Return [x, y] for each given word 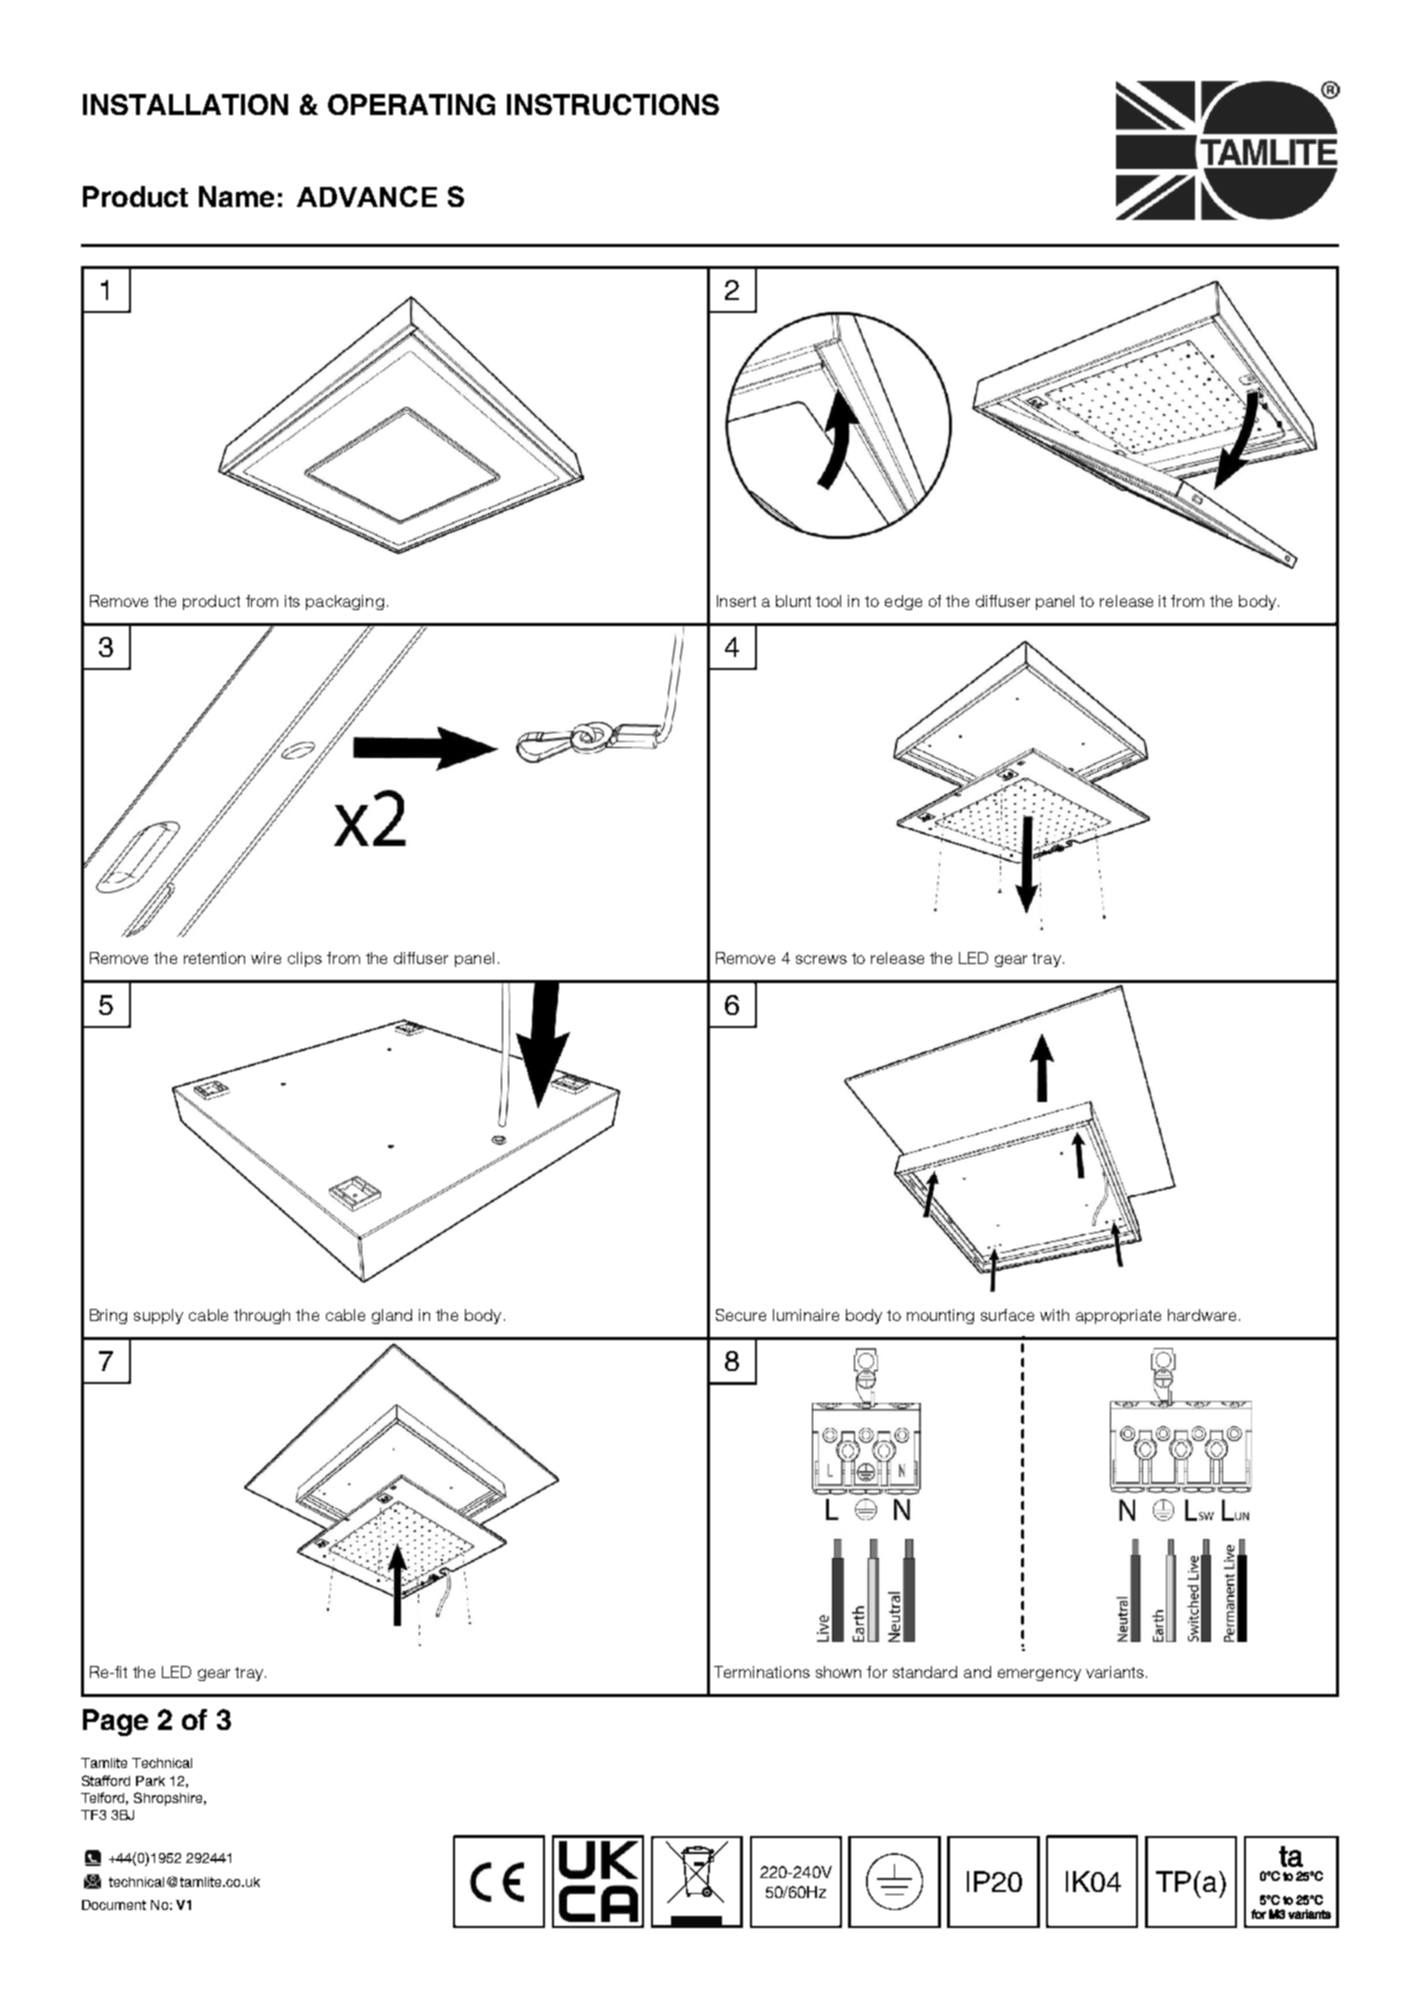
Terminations [762, 1672]
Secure [741, 1315]
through [262, 1316]
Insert [736, 601]
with [1054, 1315]
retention [214, 958]
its [292, 601]
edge [903, 602]
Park [150, 1781]
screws [821, 959]
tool [828, 601]
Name [236, 196]
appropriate [1118, 1316]
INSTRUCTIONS [613, 104]
